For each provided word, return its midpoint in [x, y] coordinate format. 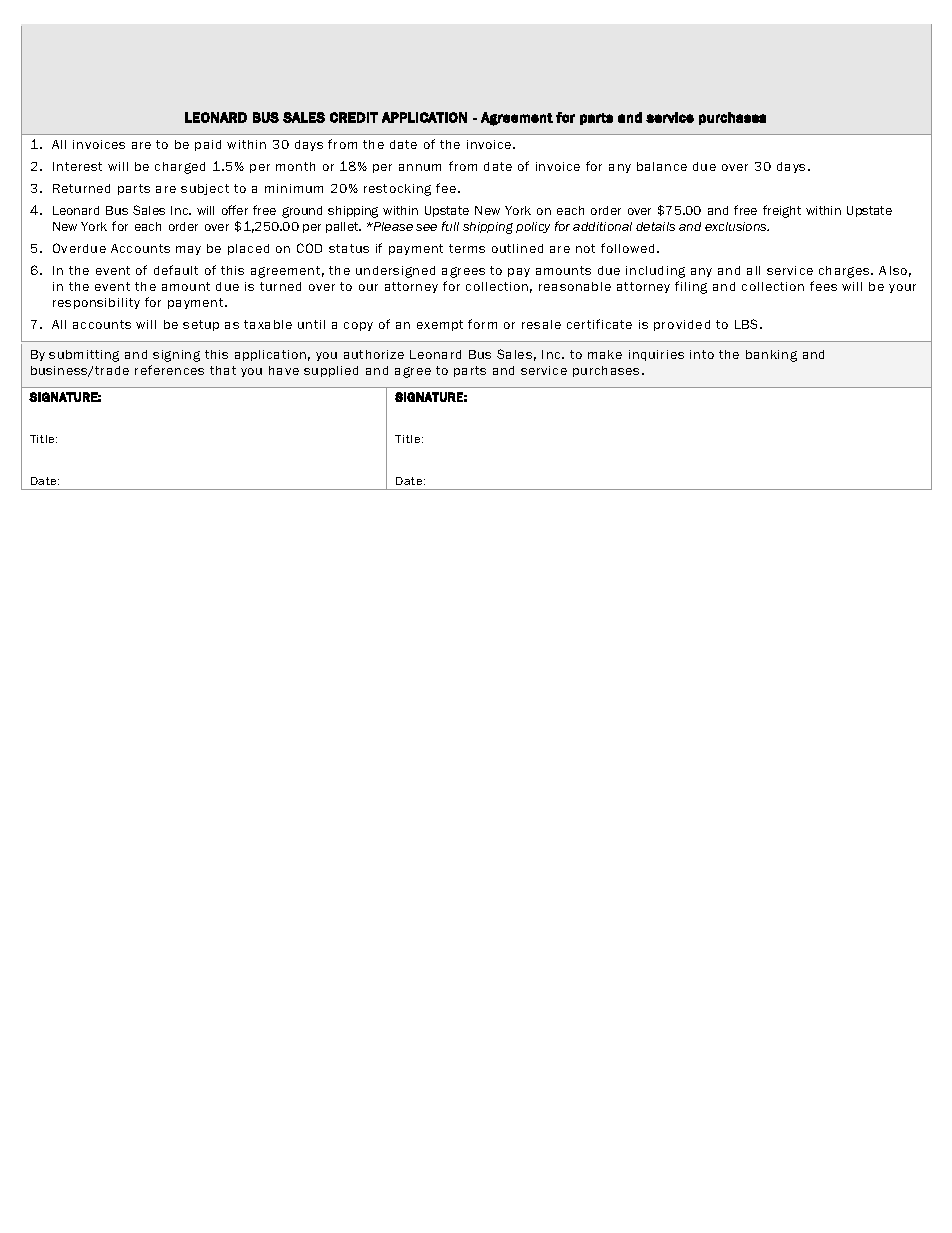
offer [235, 210]
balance [662, 166]
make [605, 354]
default [176, 270]
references [169, 370]
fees [823, 286]
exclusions [737, 226]
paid [208, 145]
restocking [397, 190]
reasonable [575, 286]
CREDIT [354, 117]
